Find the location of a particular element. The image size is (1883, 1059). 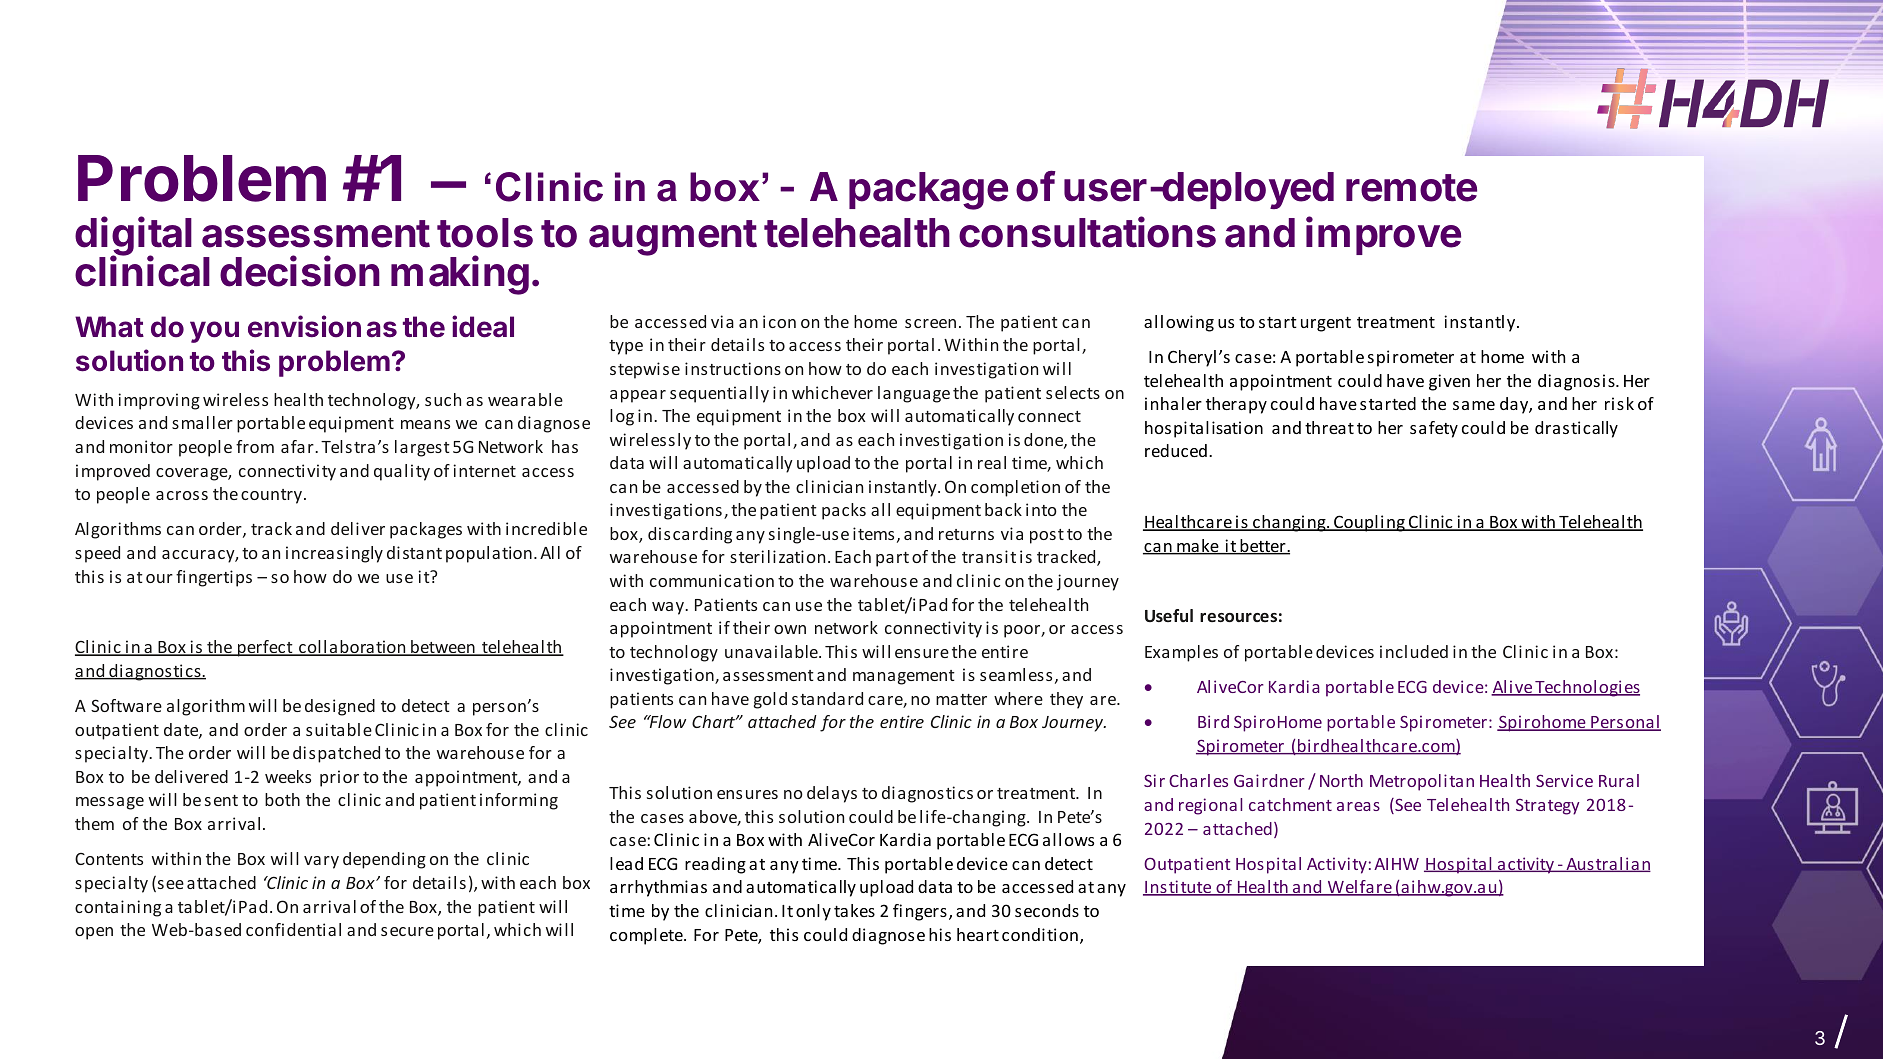

Metropolitan is located at coordinates (1422, 782).
